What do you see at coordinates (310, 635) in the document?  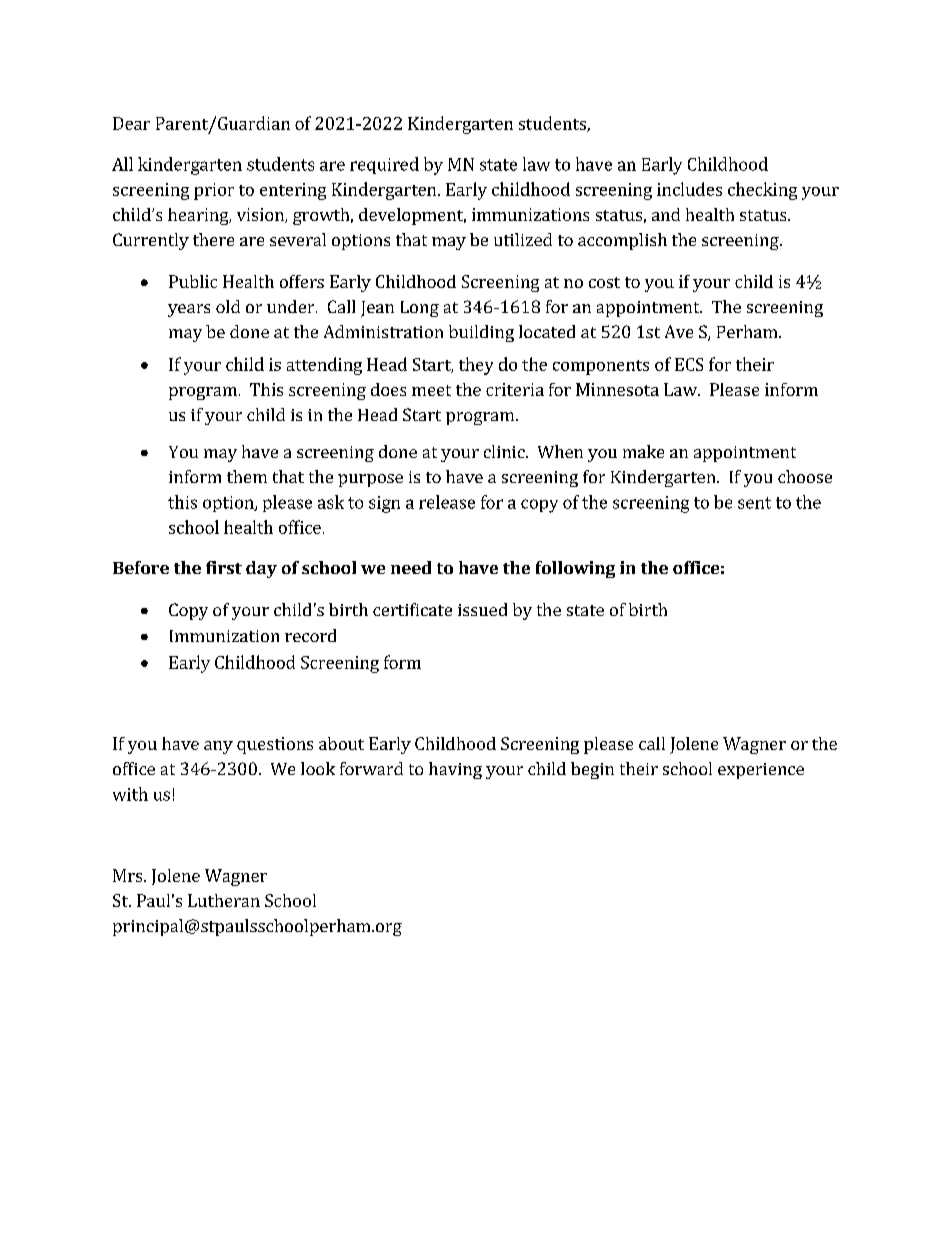 I see `record` at bounding box center [310, 635].
